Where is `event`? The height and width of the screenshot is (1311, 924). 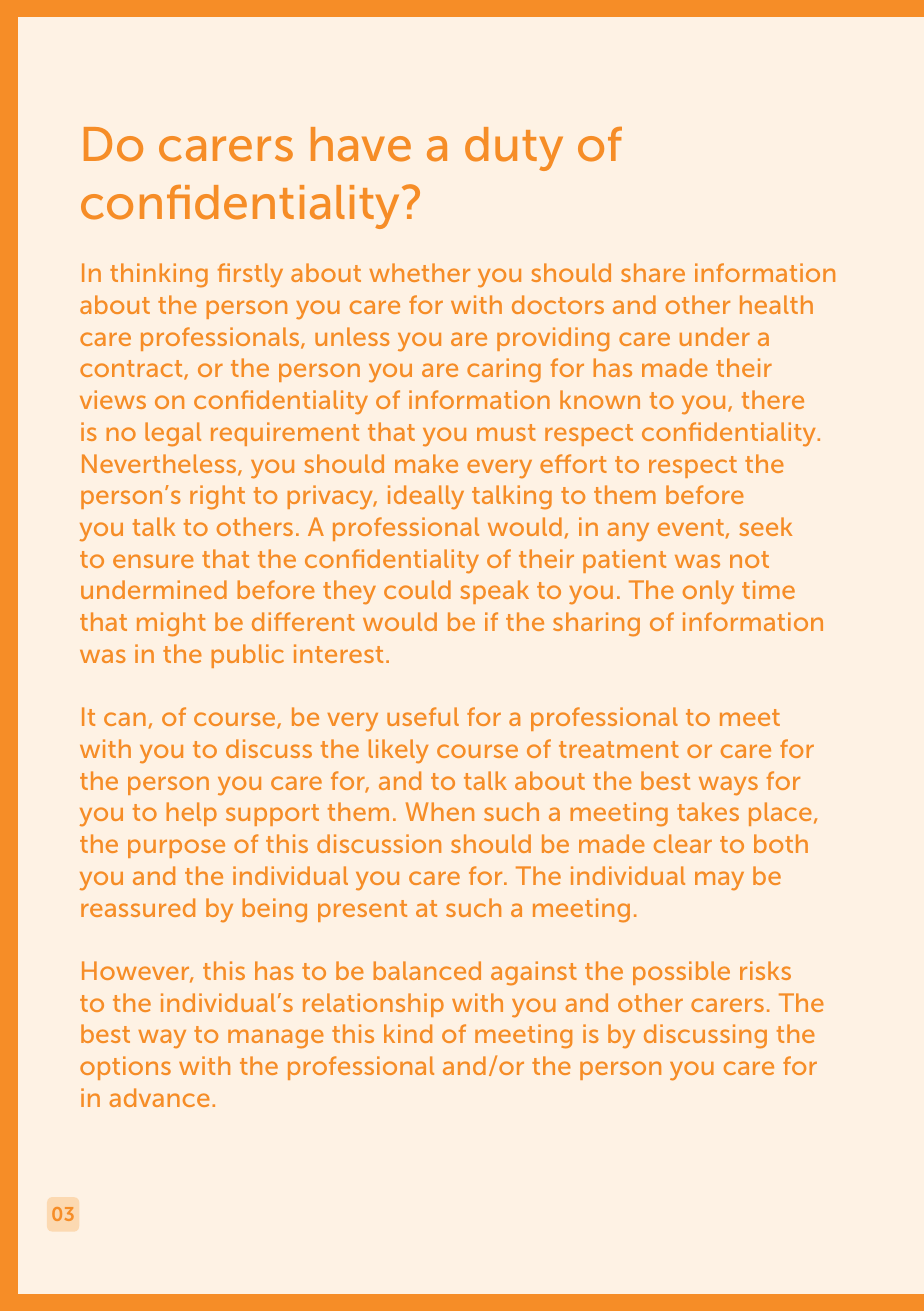
event is located at coordinates (691, 527).
